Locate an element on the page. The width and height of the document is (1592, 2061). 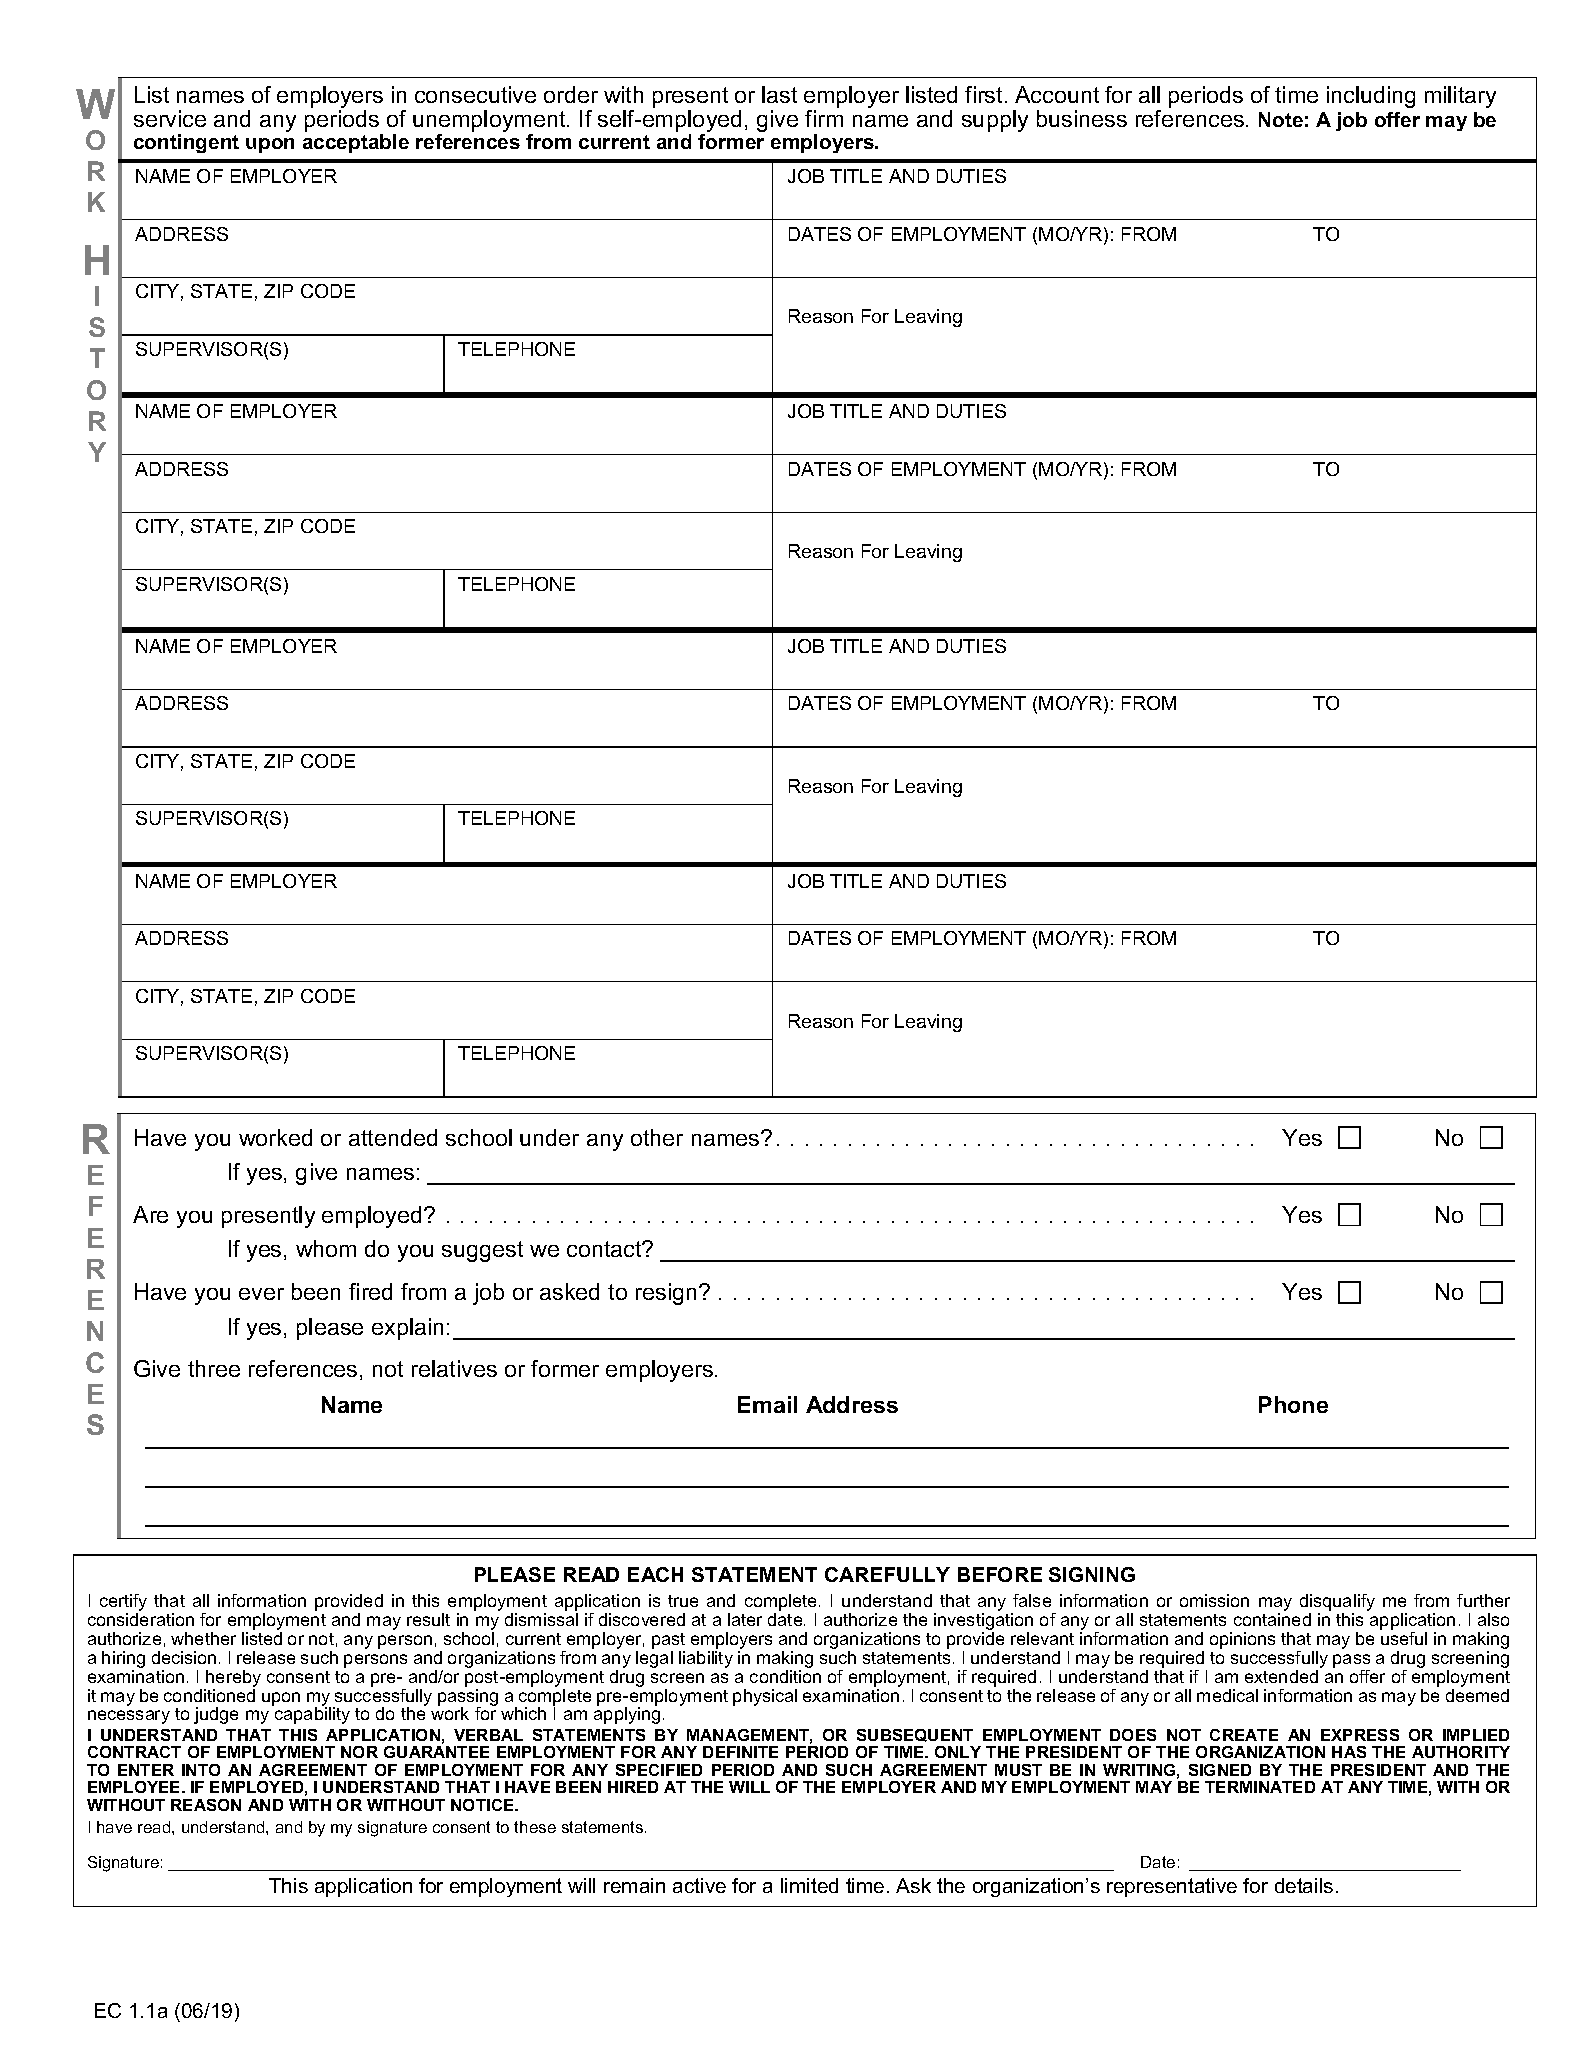
firm is located at coordinates (824, 118).
